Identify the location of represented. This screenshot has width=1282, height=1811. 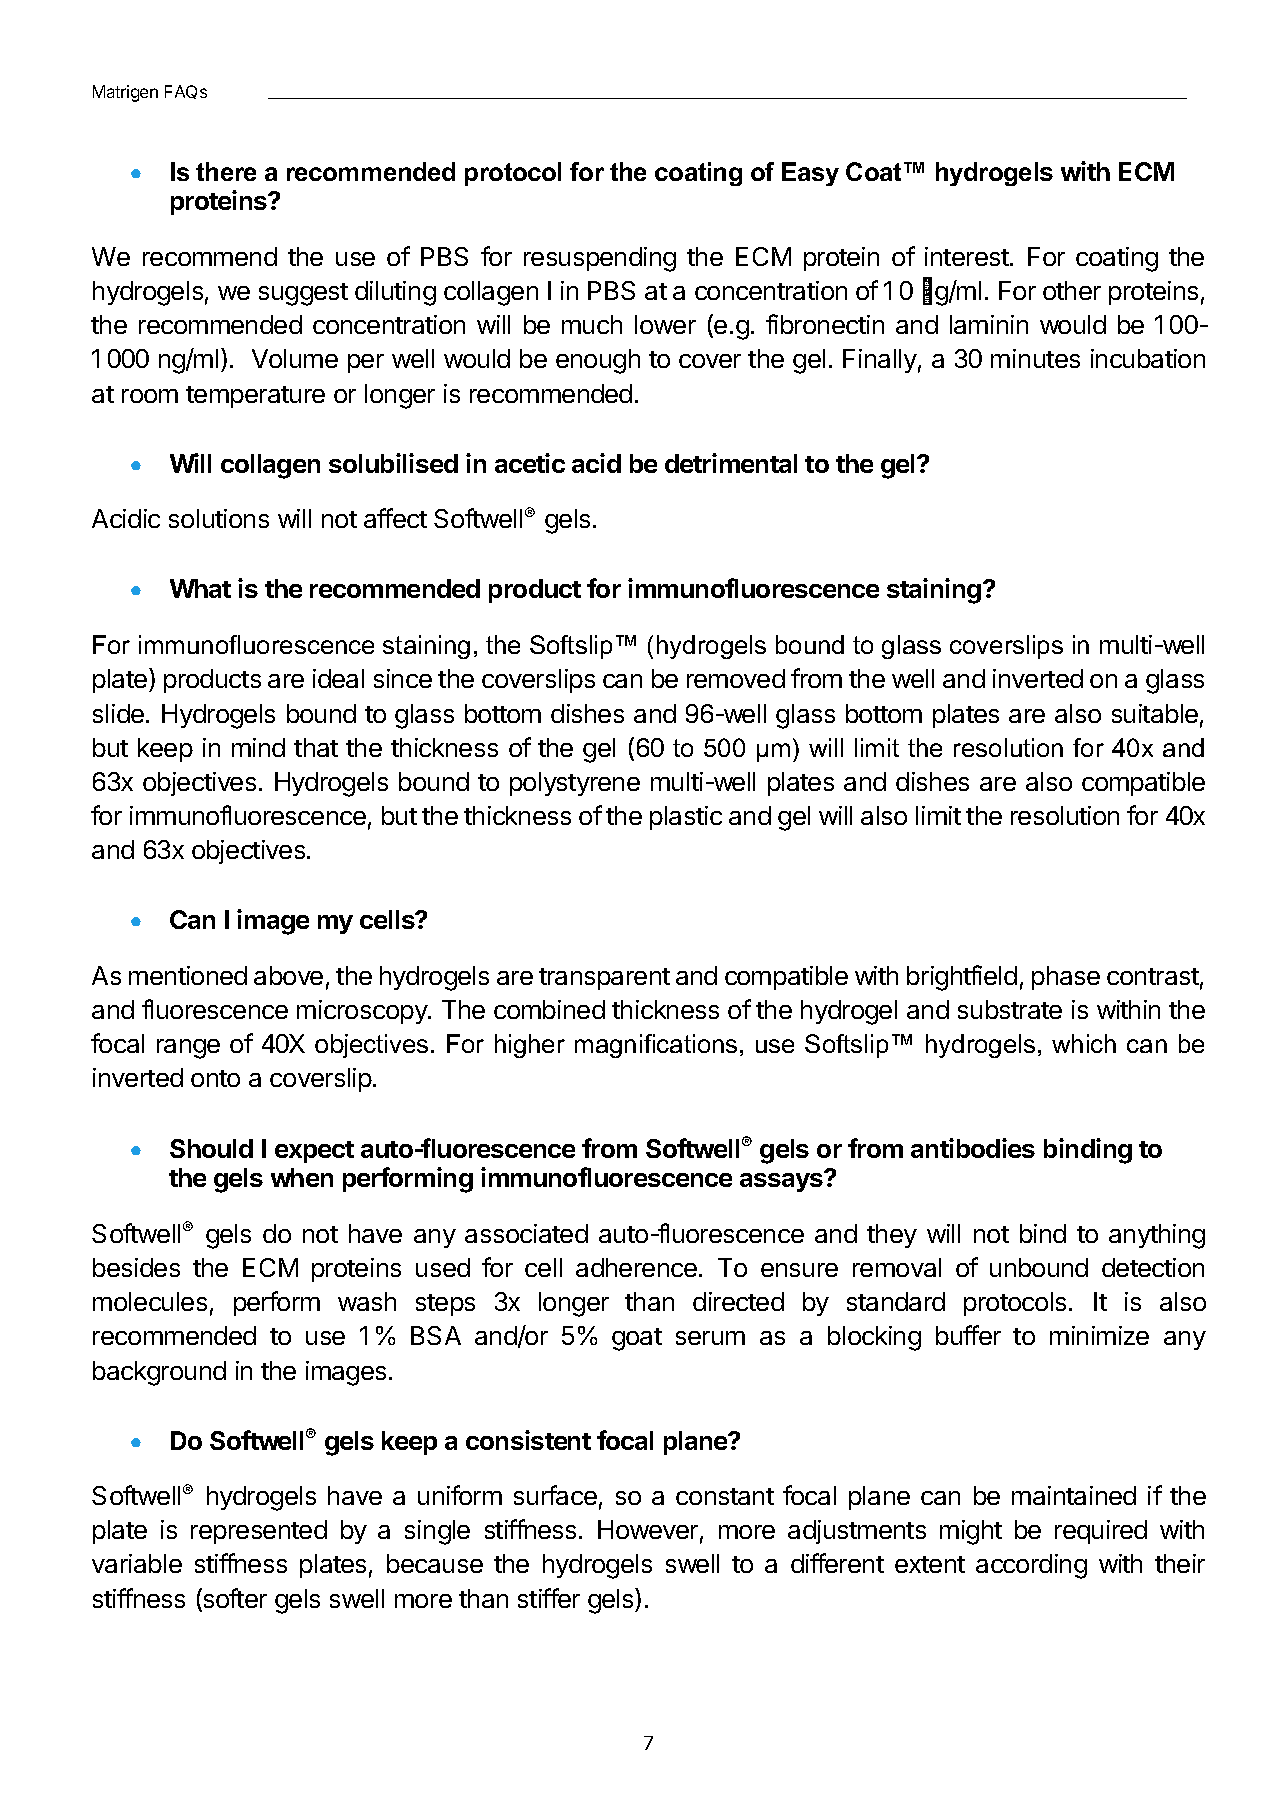
(259, 1532).
